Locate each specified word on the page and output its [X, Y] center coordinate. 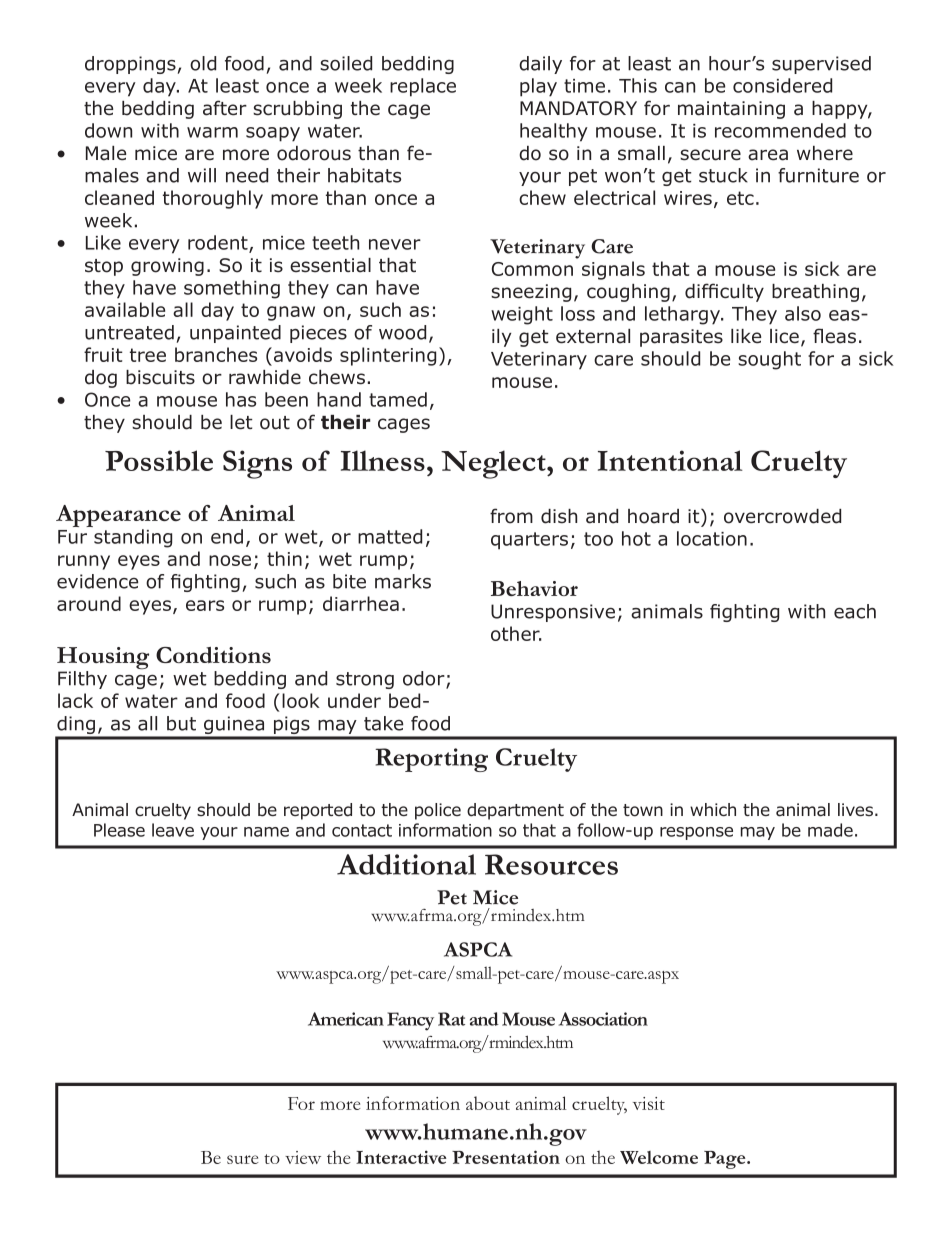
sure [243, 1159]
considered [782, 85]
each [855, 611]
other [516, 633]
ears [205, 605]
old [203, 63]
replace [423, 87]
